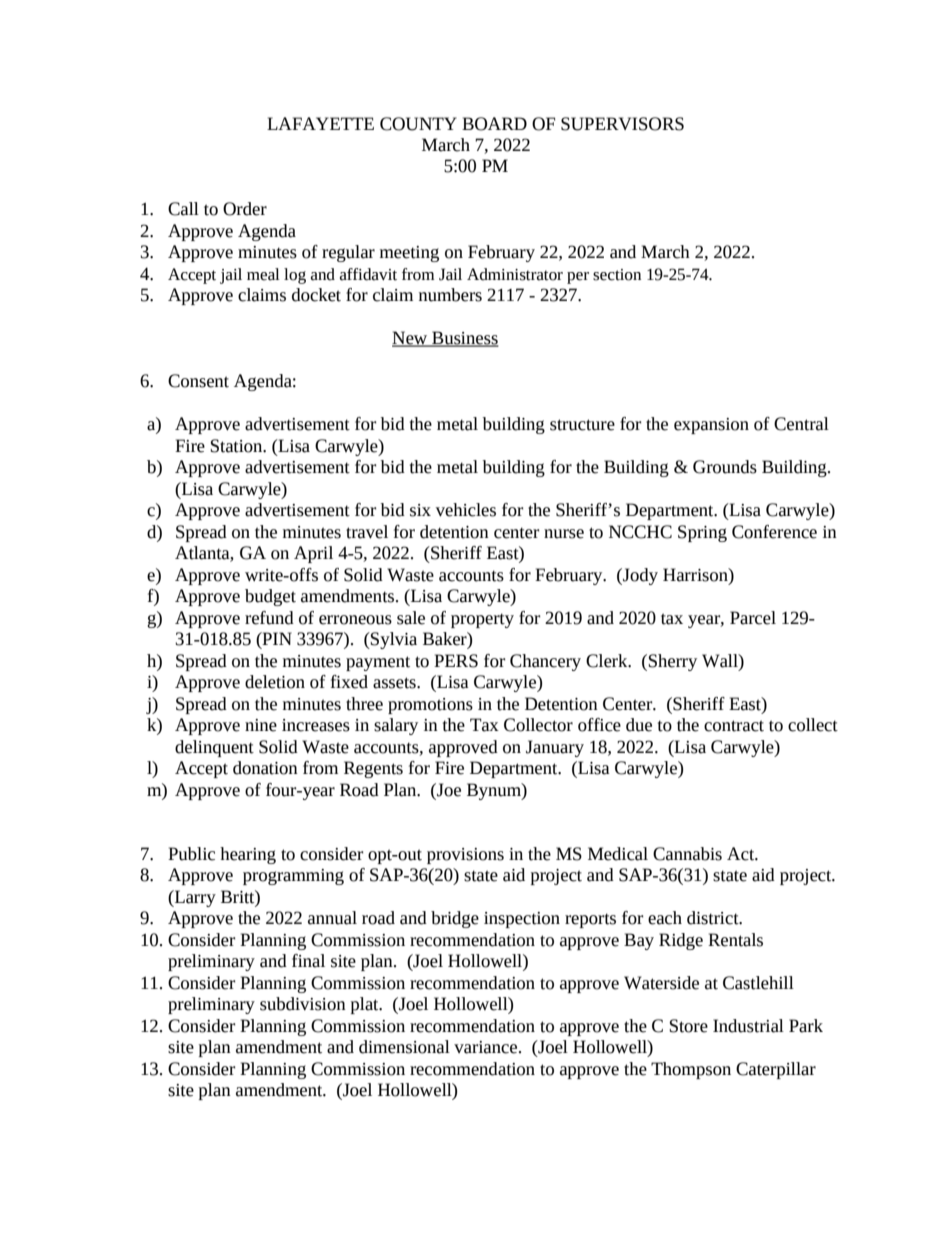 Image resolution: width=952 pixels, height=1233 pixels. Describe the element at coordinates (303, 1004) in the screenshot. I see `subdivision` at that location.
